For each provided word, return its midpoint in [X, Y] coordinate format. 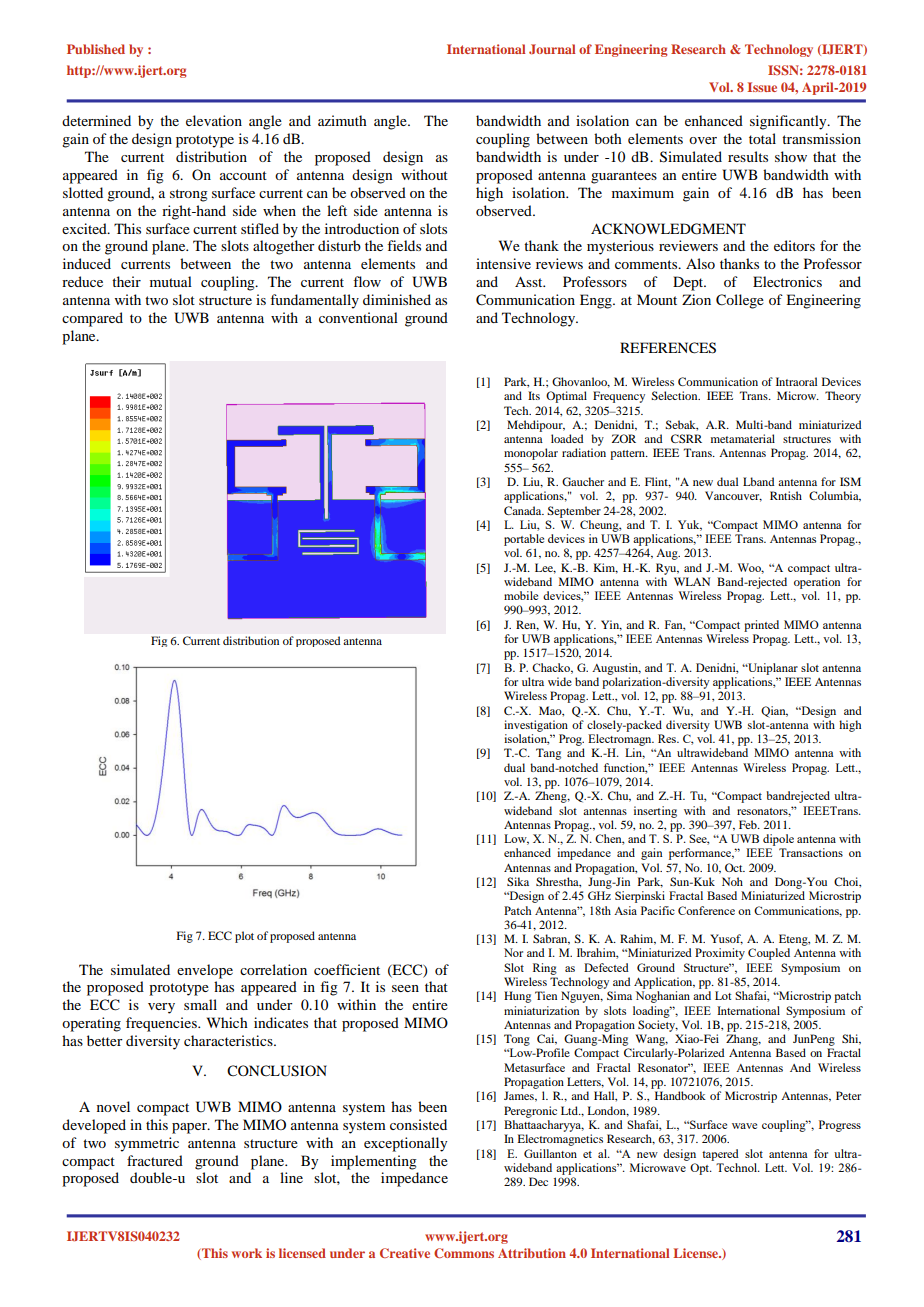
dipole [778, 840]
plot [244, 937]
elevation [214, 120]
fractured [155, 1160]
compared [92, 319]
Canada [524, 510]
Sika [518, 881]
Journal [552, 49]
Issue [762, 87]
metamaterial [743, 438]
